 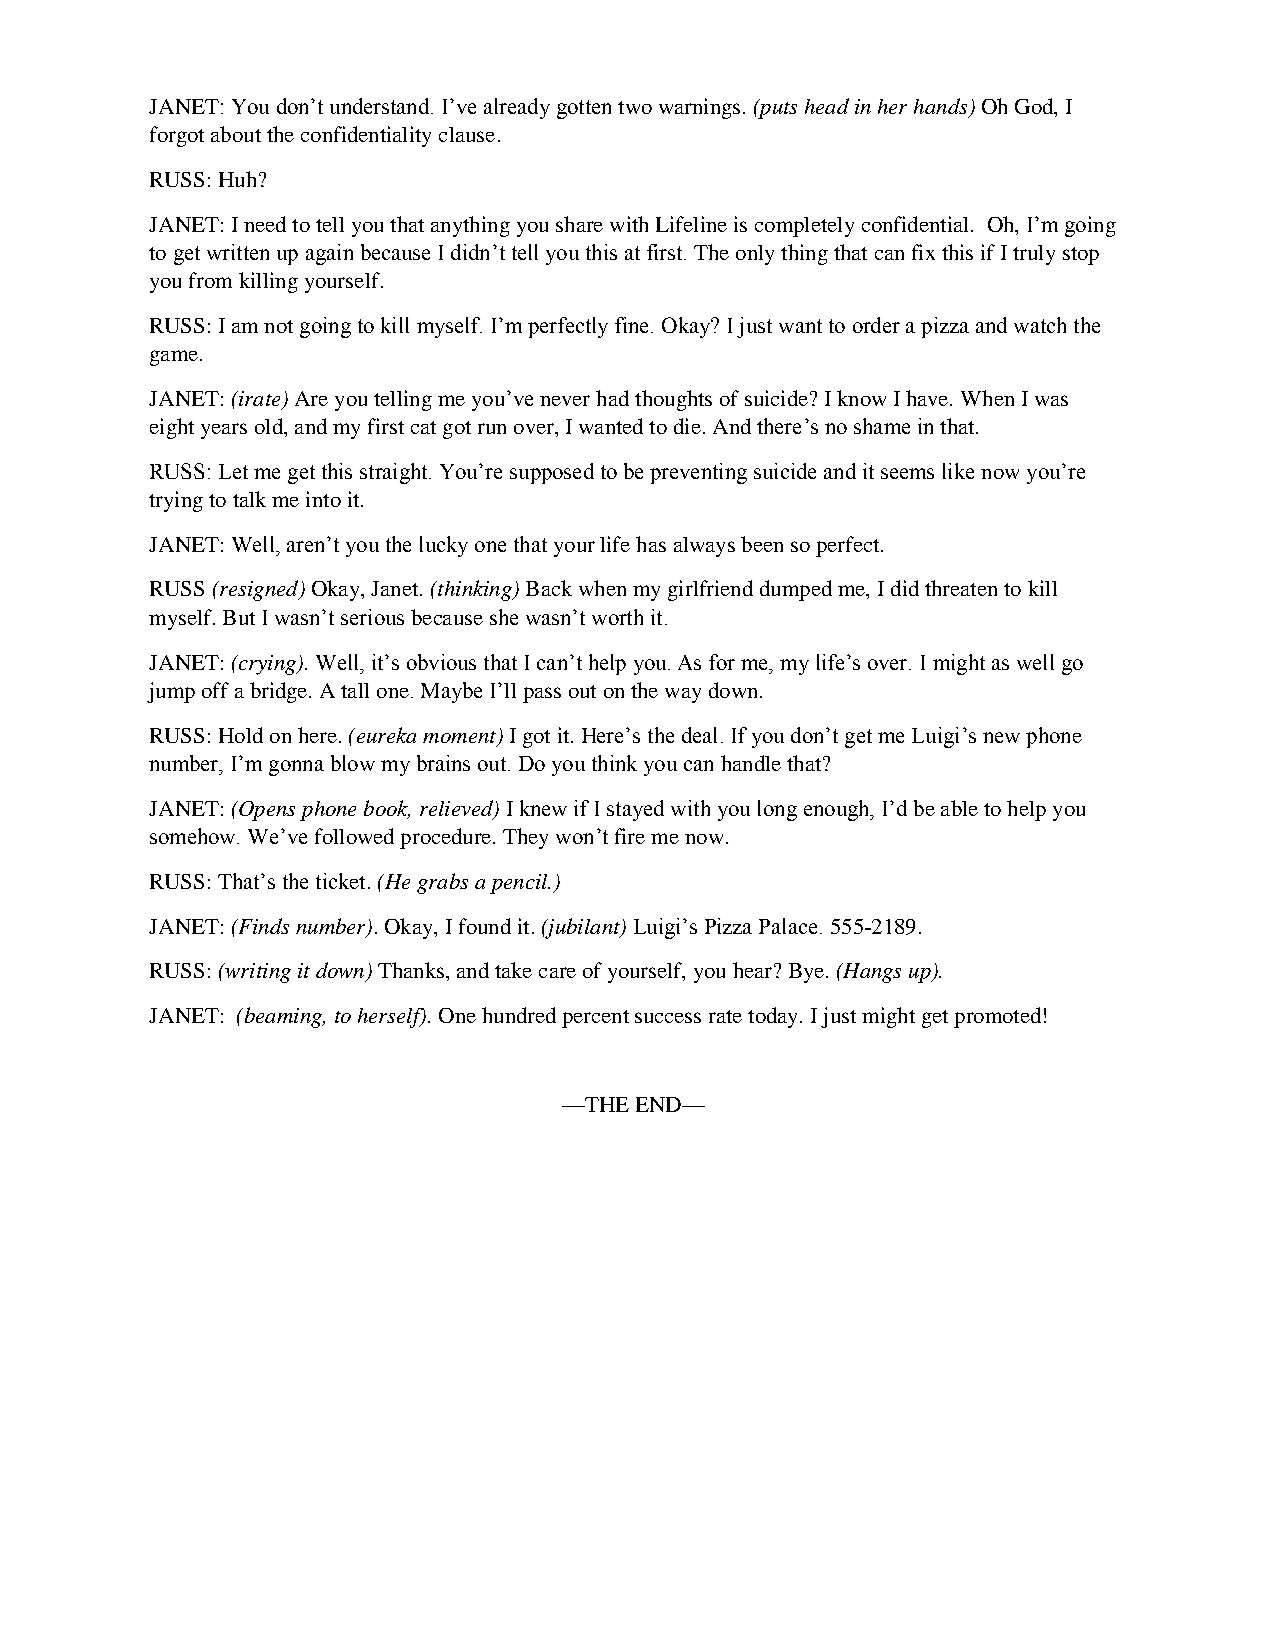 I want to click on resigned, so click(x=259, y=590).
